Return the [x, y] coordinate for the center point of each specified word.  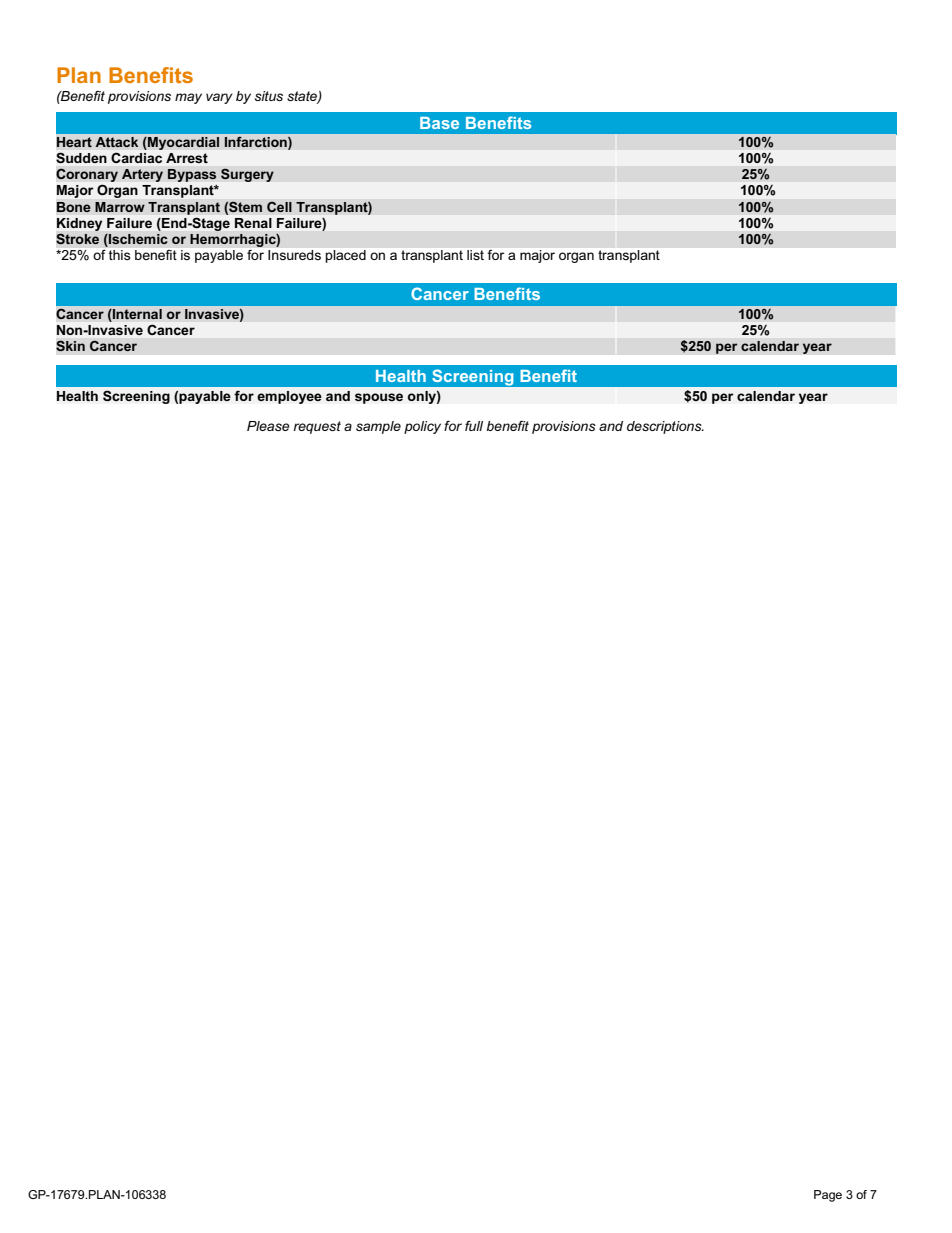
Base [439, 123]
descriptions [665, 427]
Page [828, 1196]
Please [268, 426]
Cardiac [136, 158]
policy [422, 427]
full [474, 426]
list [475, 255]
